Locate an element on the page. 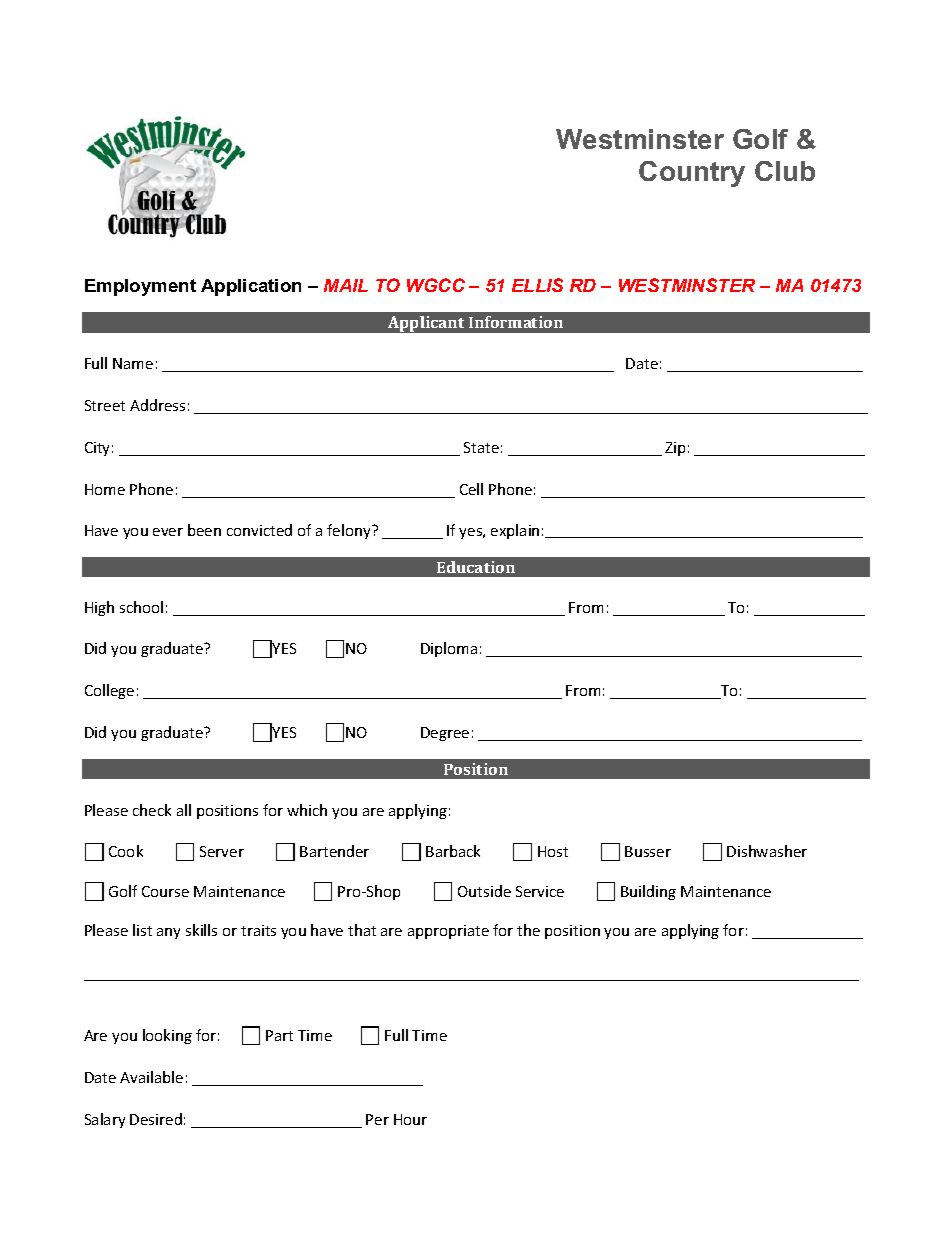 Image resolution: width=952 pixels, height=1233 pixels. Employment is located at coordinates (140, 287).
